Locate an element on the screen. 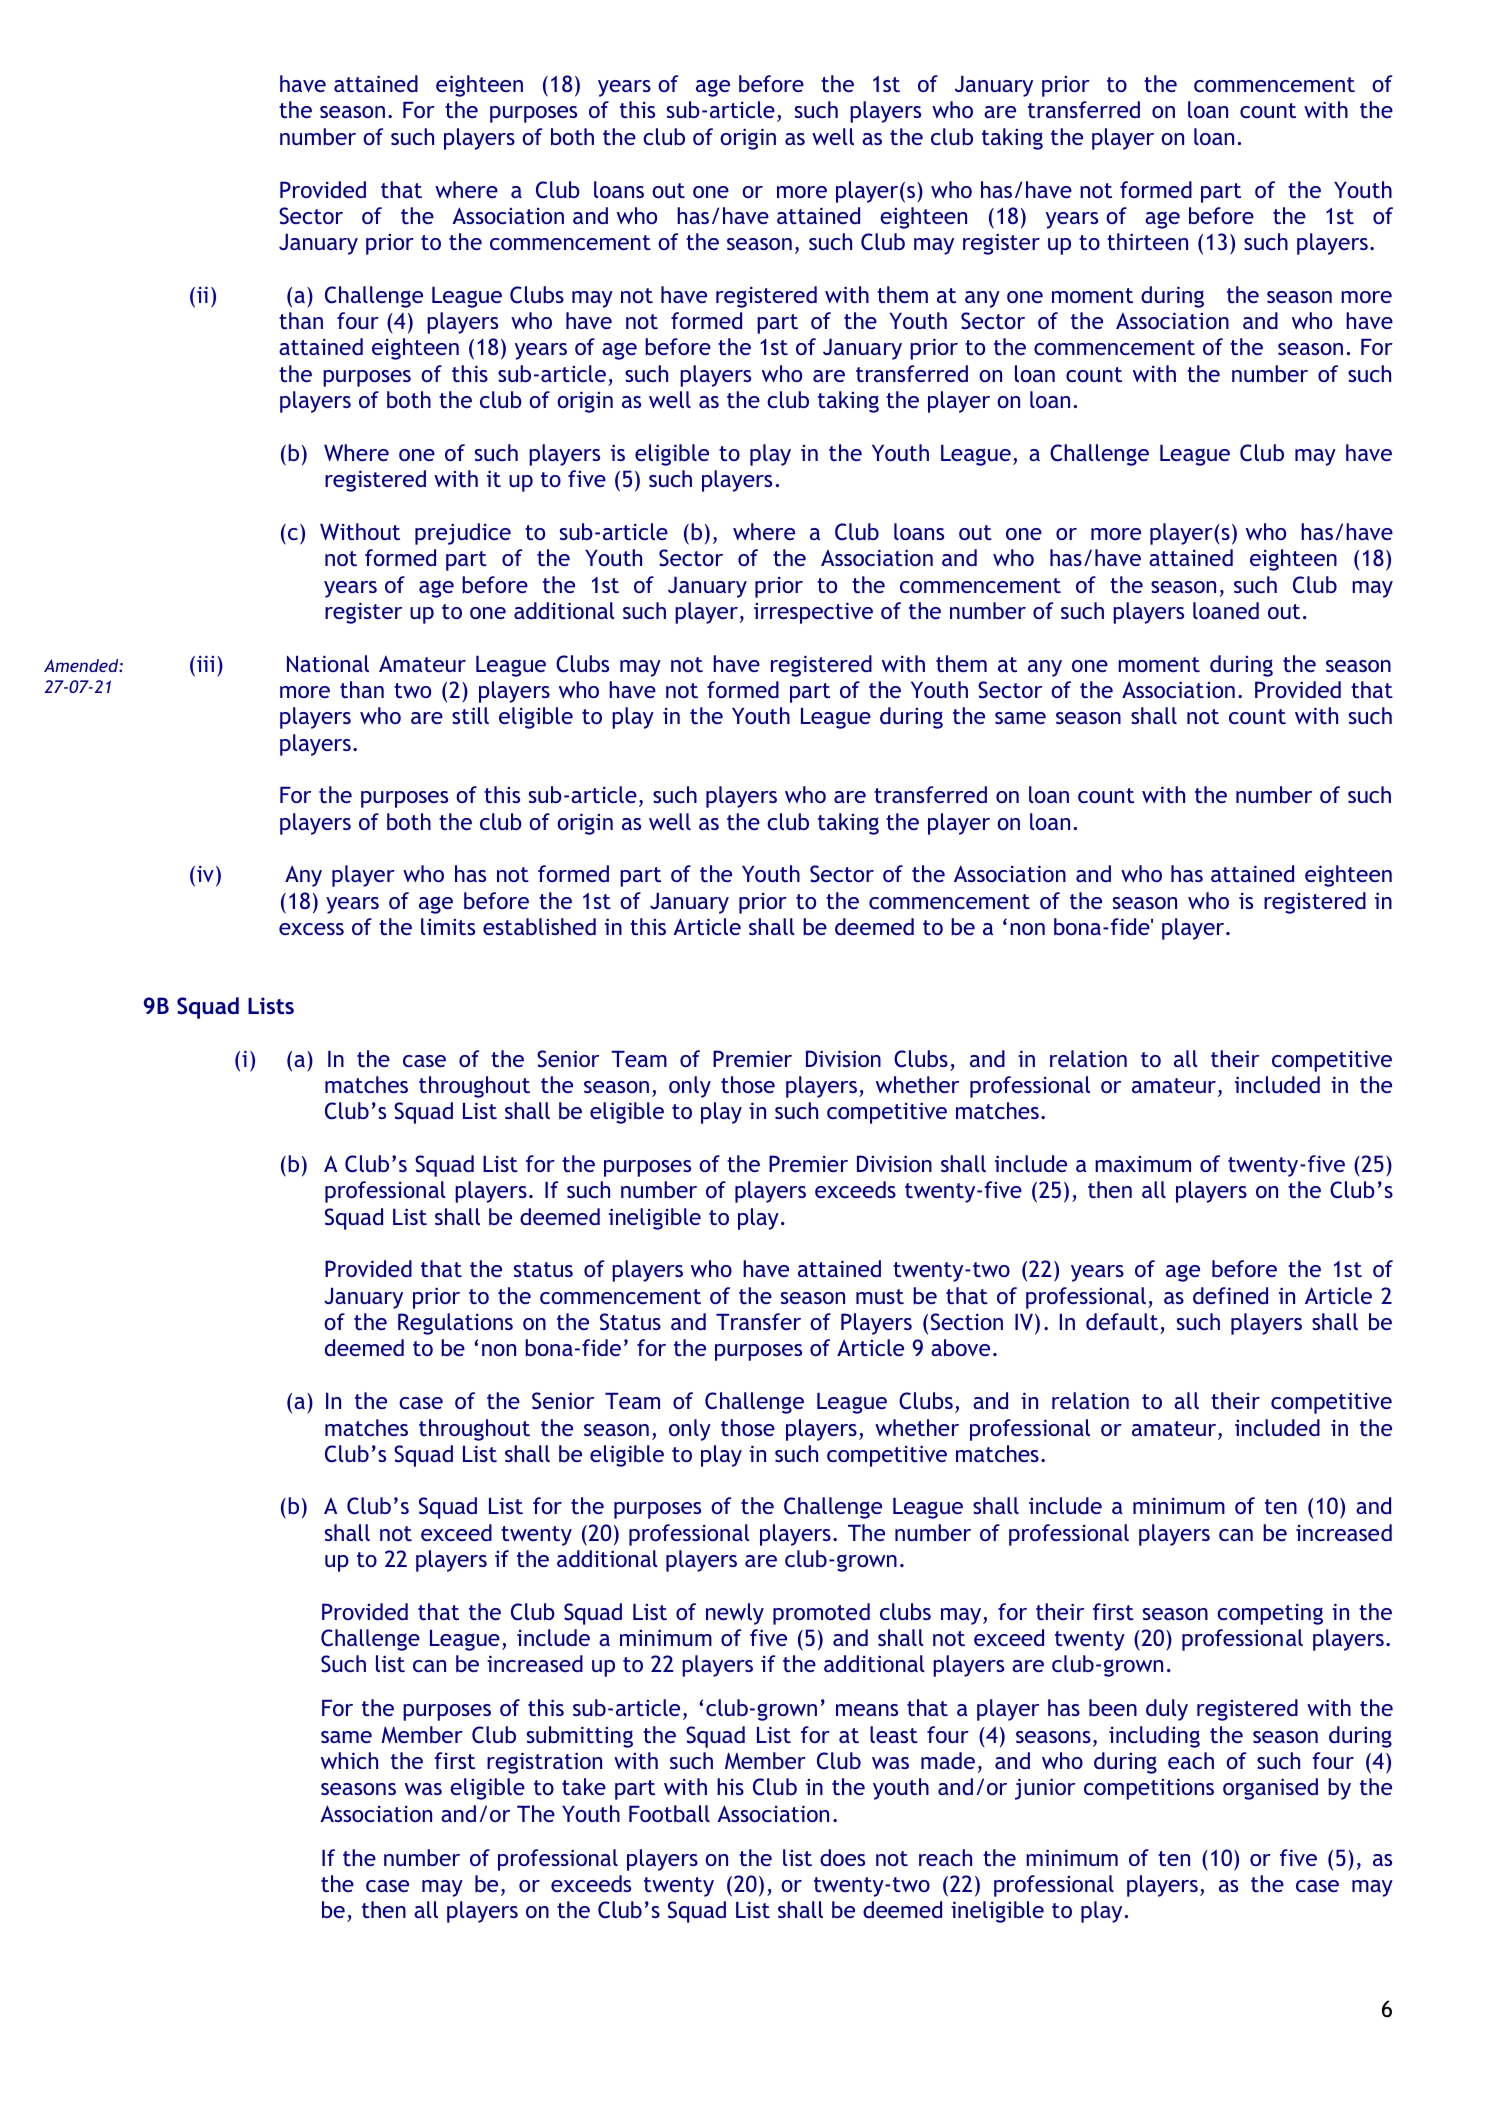  irrespective is located at coordinates (813, 613).
